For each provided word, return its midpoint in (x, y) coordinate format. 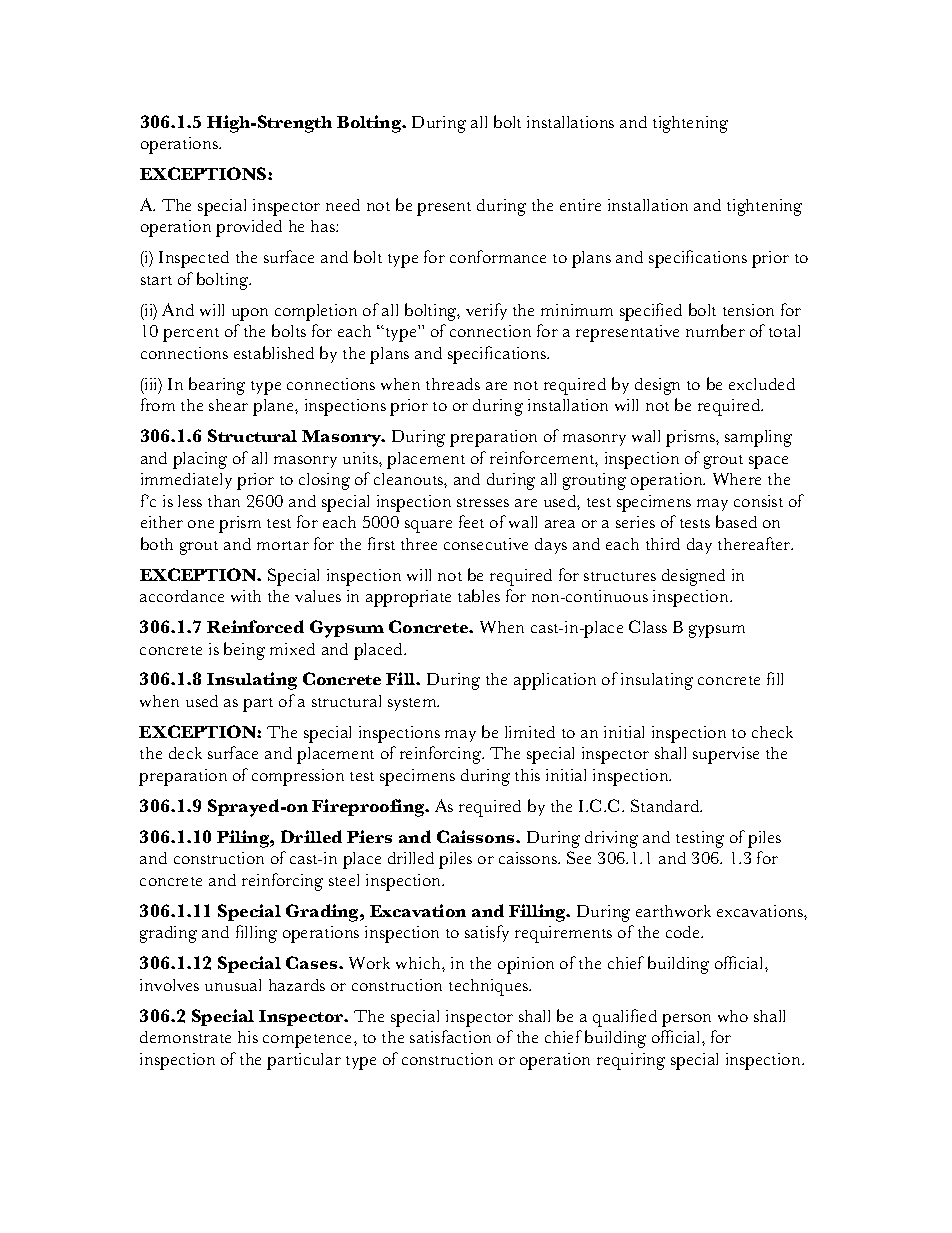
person (686, 1020)
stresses (483, 502)
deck (185, 753)
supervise (726, 755)
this (527, 775)
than (224, 501)
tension (748, 310)
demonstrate (185, 1037)
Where (737, 479)
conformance (498, 256)
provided (249, 228)
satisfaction (450, 1036)
